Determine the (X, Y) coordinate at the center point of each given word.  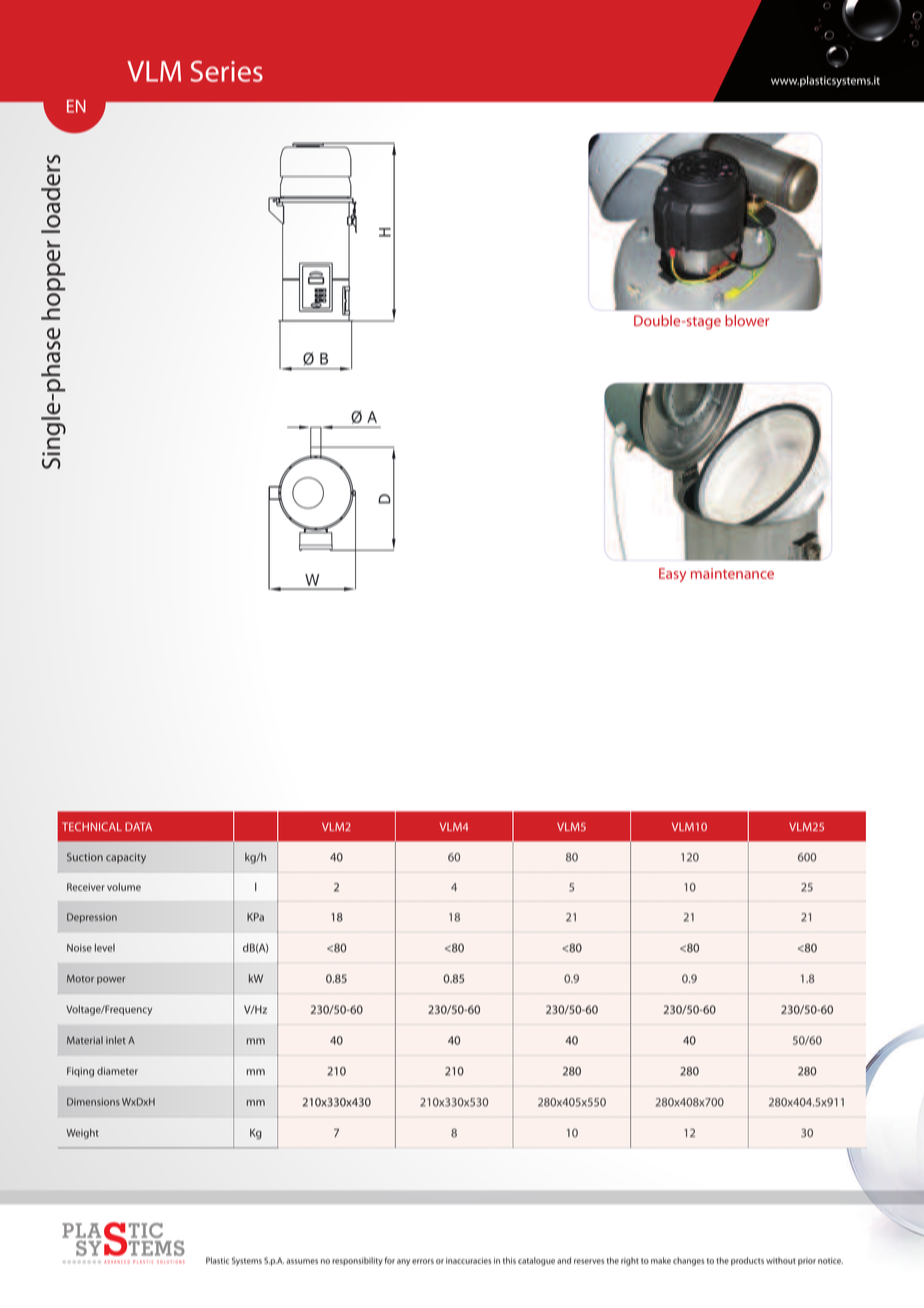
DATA (138, 826)
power (111, 981)
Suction (85, 857)
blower (747, 320)
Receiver (86, 887)
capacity (126, 858)
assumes (302, 1261)
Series (227, 71)
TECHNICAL (92, 826)
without (781, 1260)
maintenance (732, 573)
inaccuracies (469, 1260)
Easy (672, 575)
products (747, 1261)
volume (124, 887)
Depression (92, 918)
